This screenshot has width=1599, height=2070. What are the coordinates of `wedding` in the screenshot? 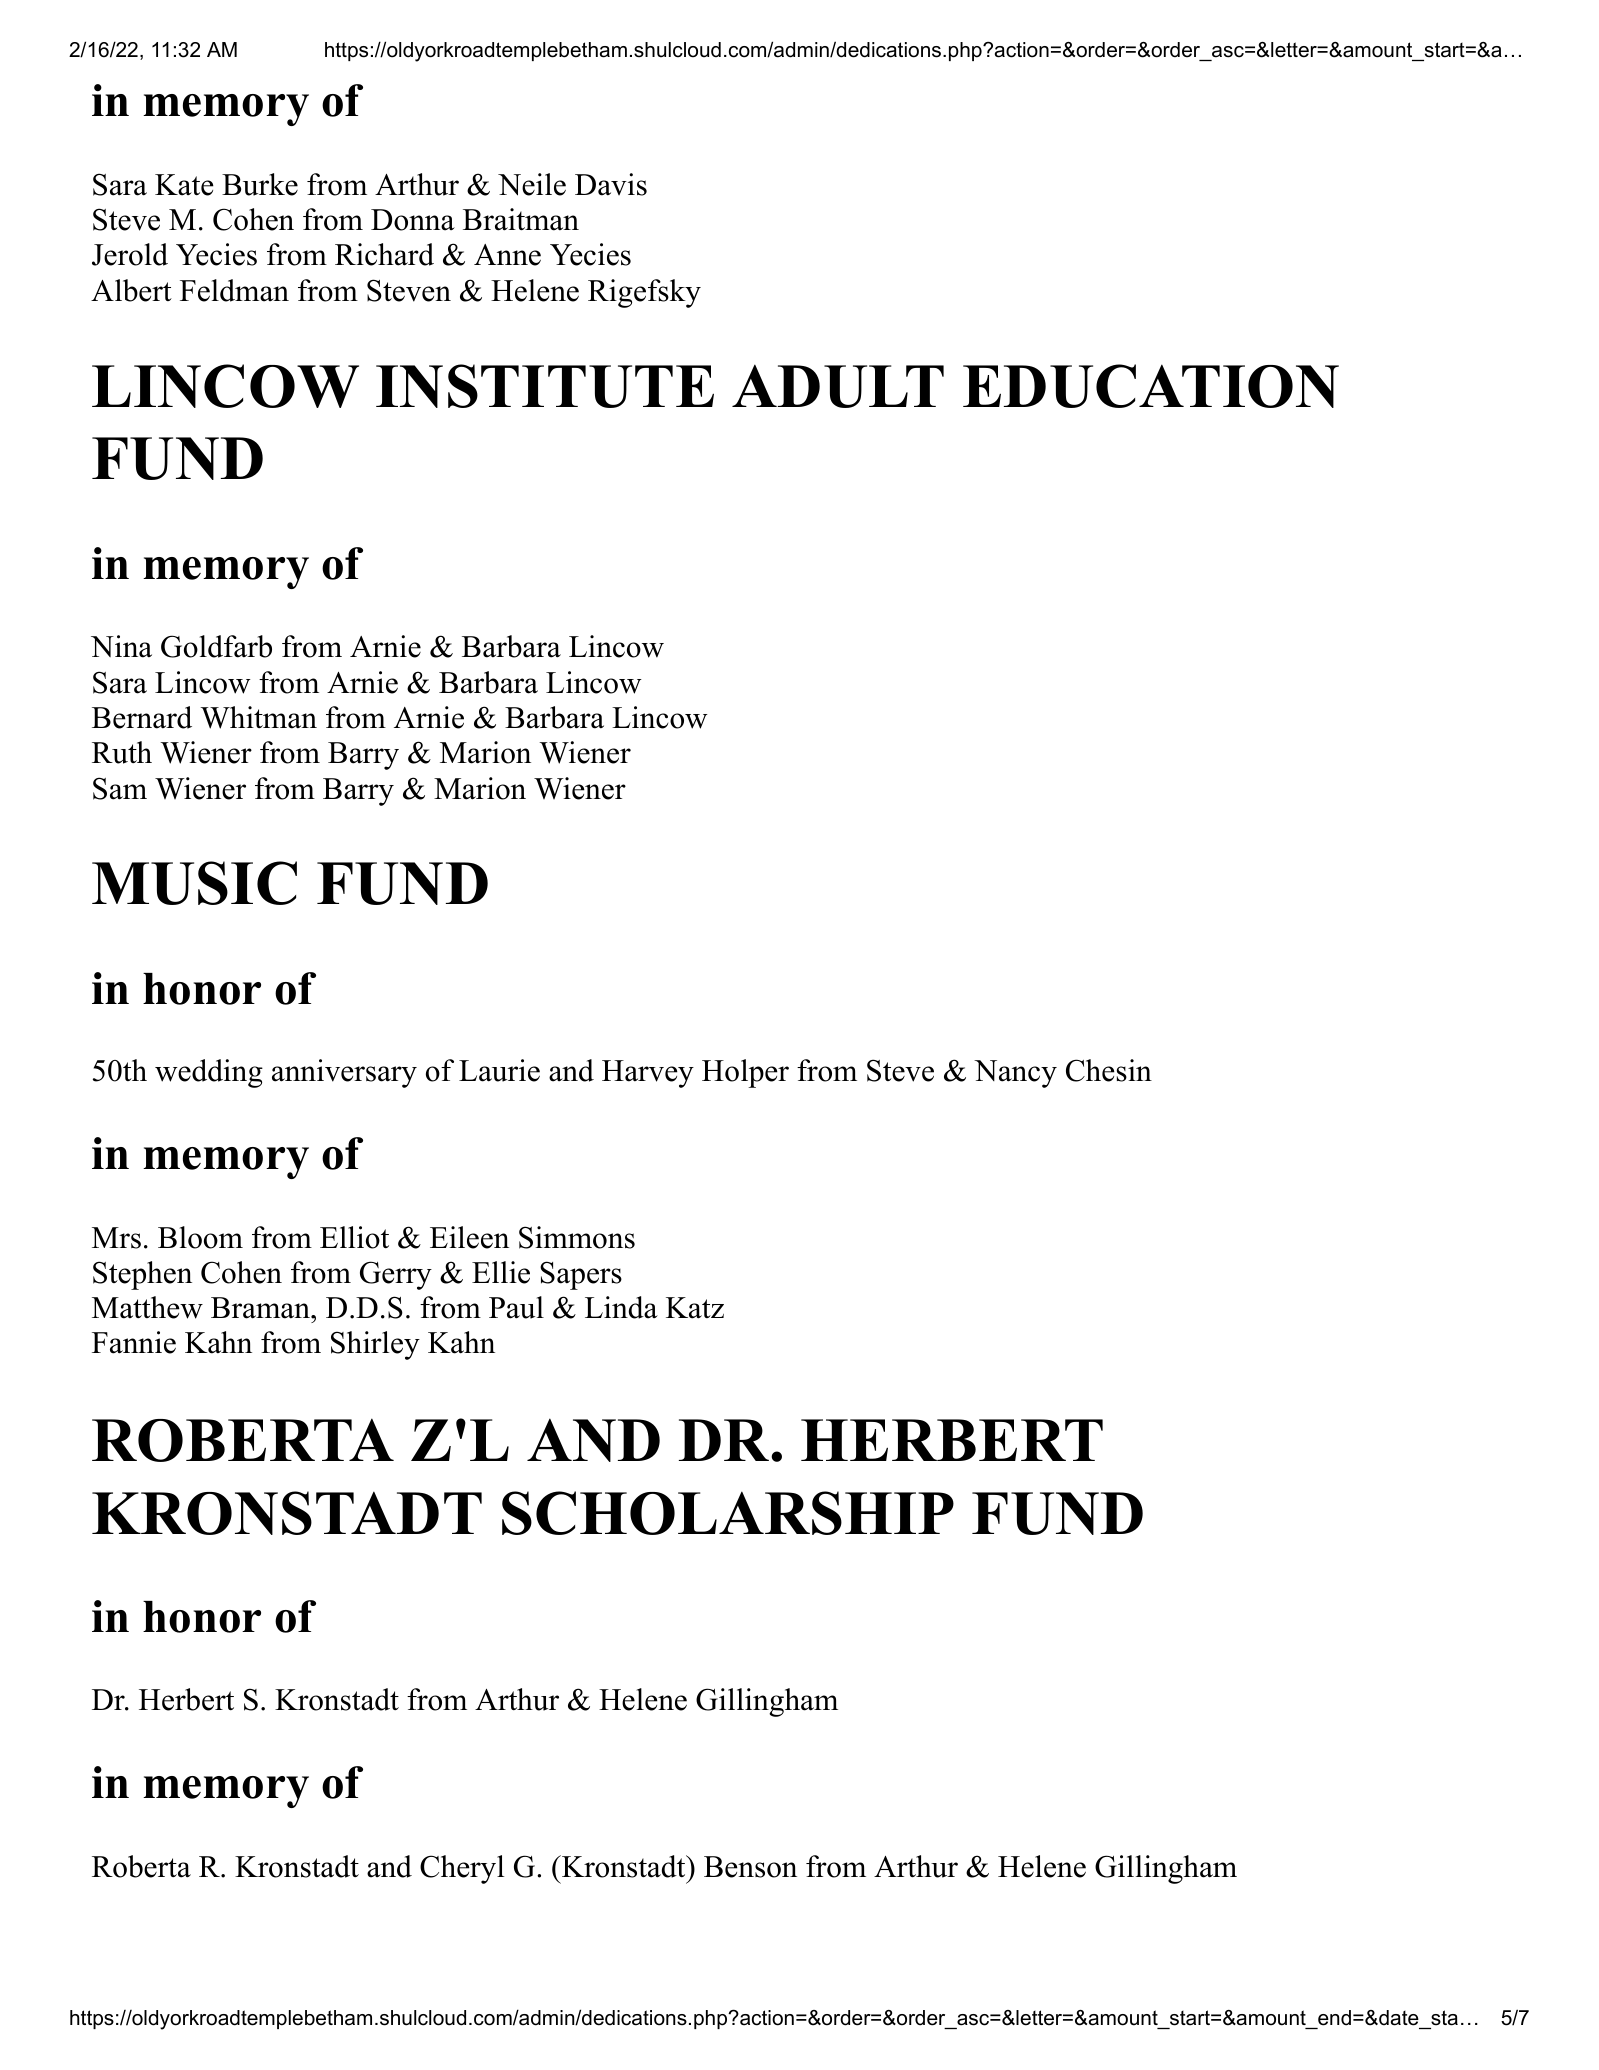 It's located at (209, 1073).
